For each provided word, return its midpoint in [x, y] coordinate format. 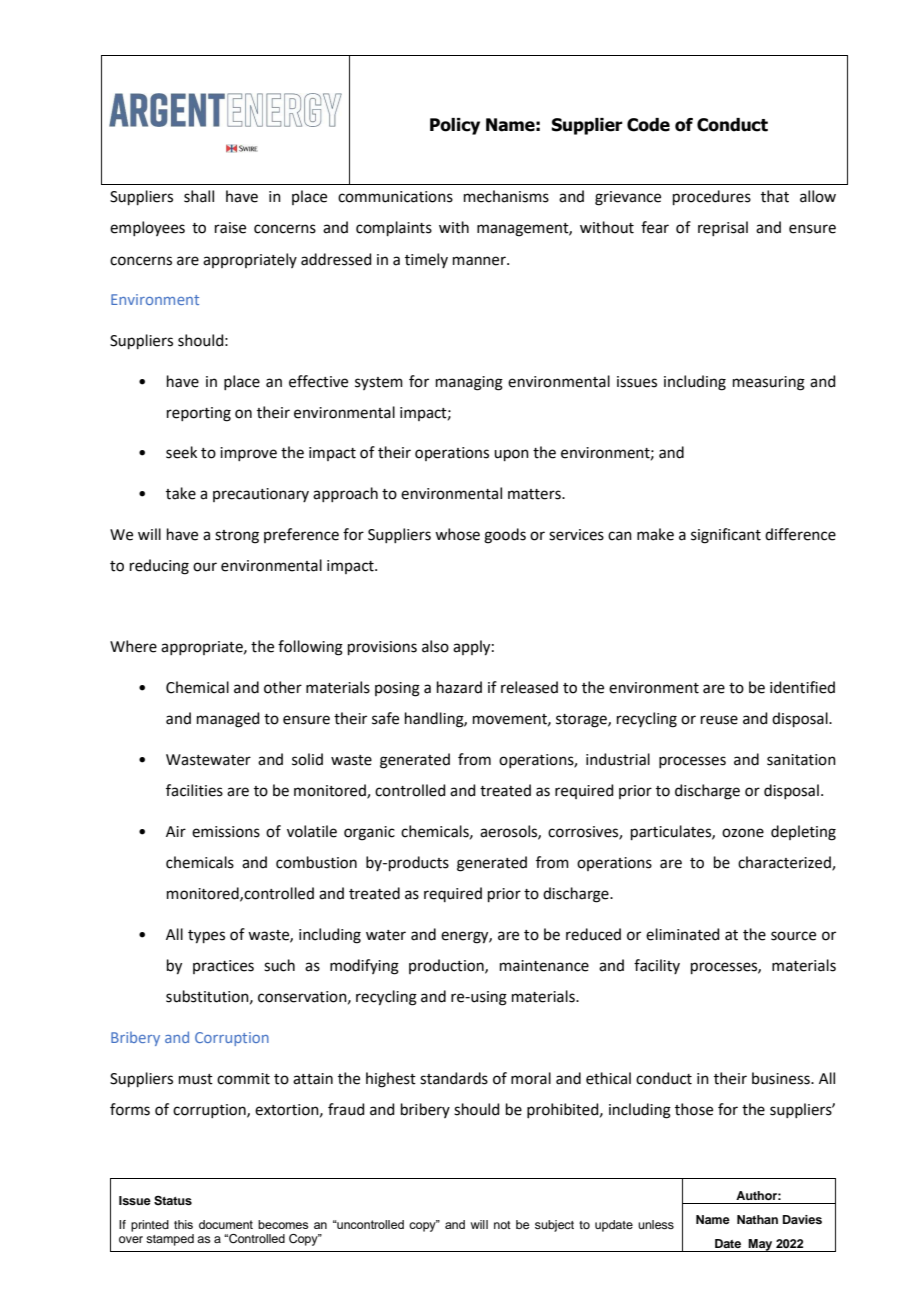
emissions [226, 832]
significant [726, 536]
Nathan [757, 1219]
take [181, 493]
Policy [455, 126]
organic [369, 833]
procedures [712, 197]
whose [457, 534]
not [502, 1225]
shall [199, 196]
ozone [743, 833]
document [226, 1224]
